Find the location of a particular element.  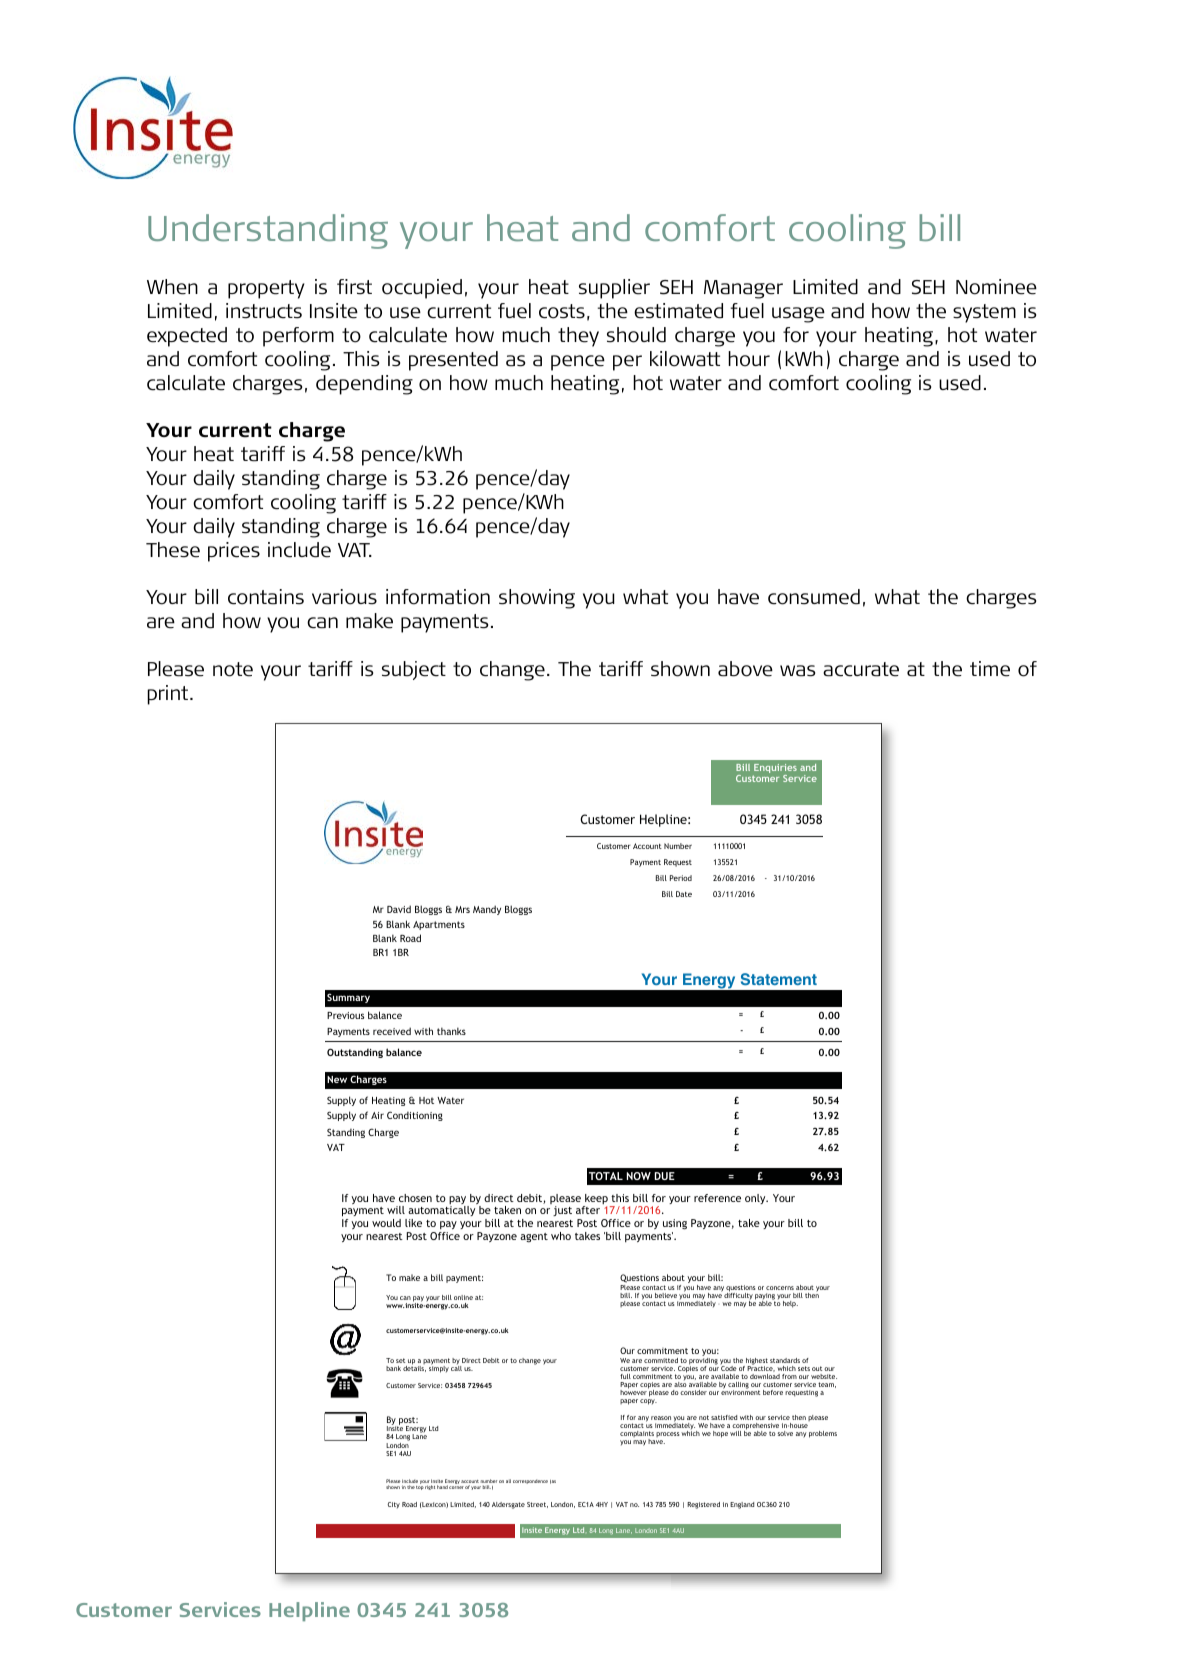

subject is located at coordinates (414, 670).
